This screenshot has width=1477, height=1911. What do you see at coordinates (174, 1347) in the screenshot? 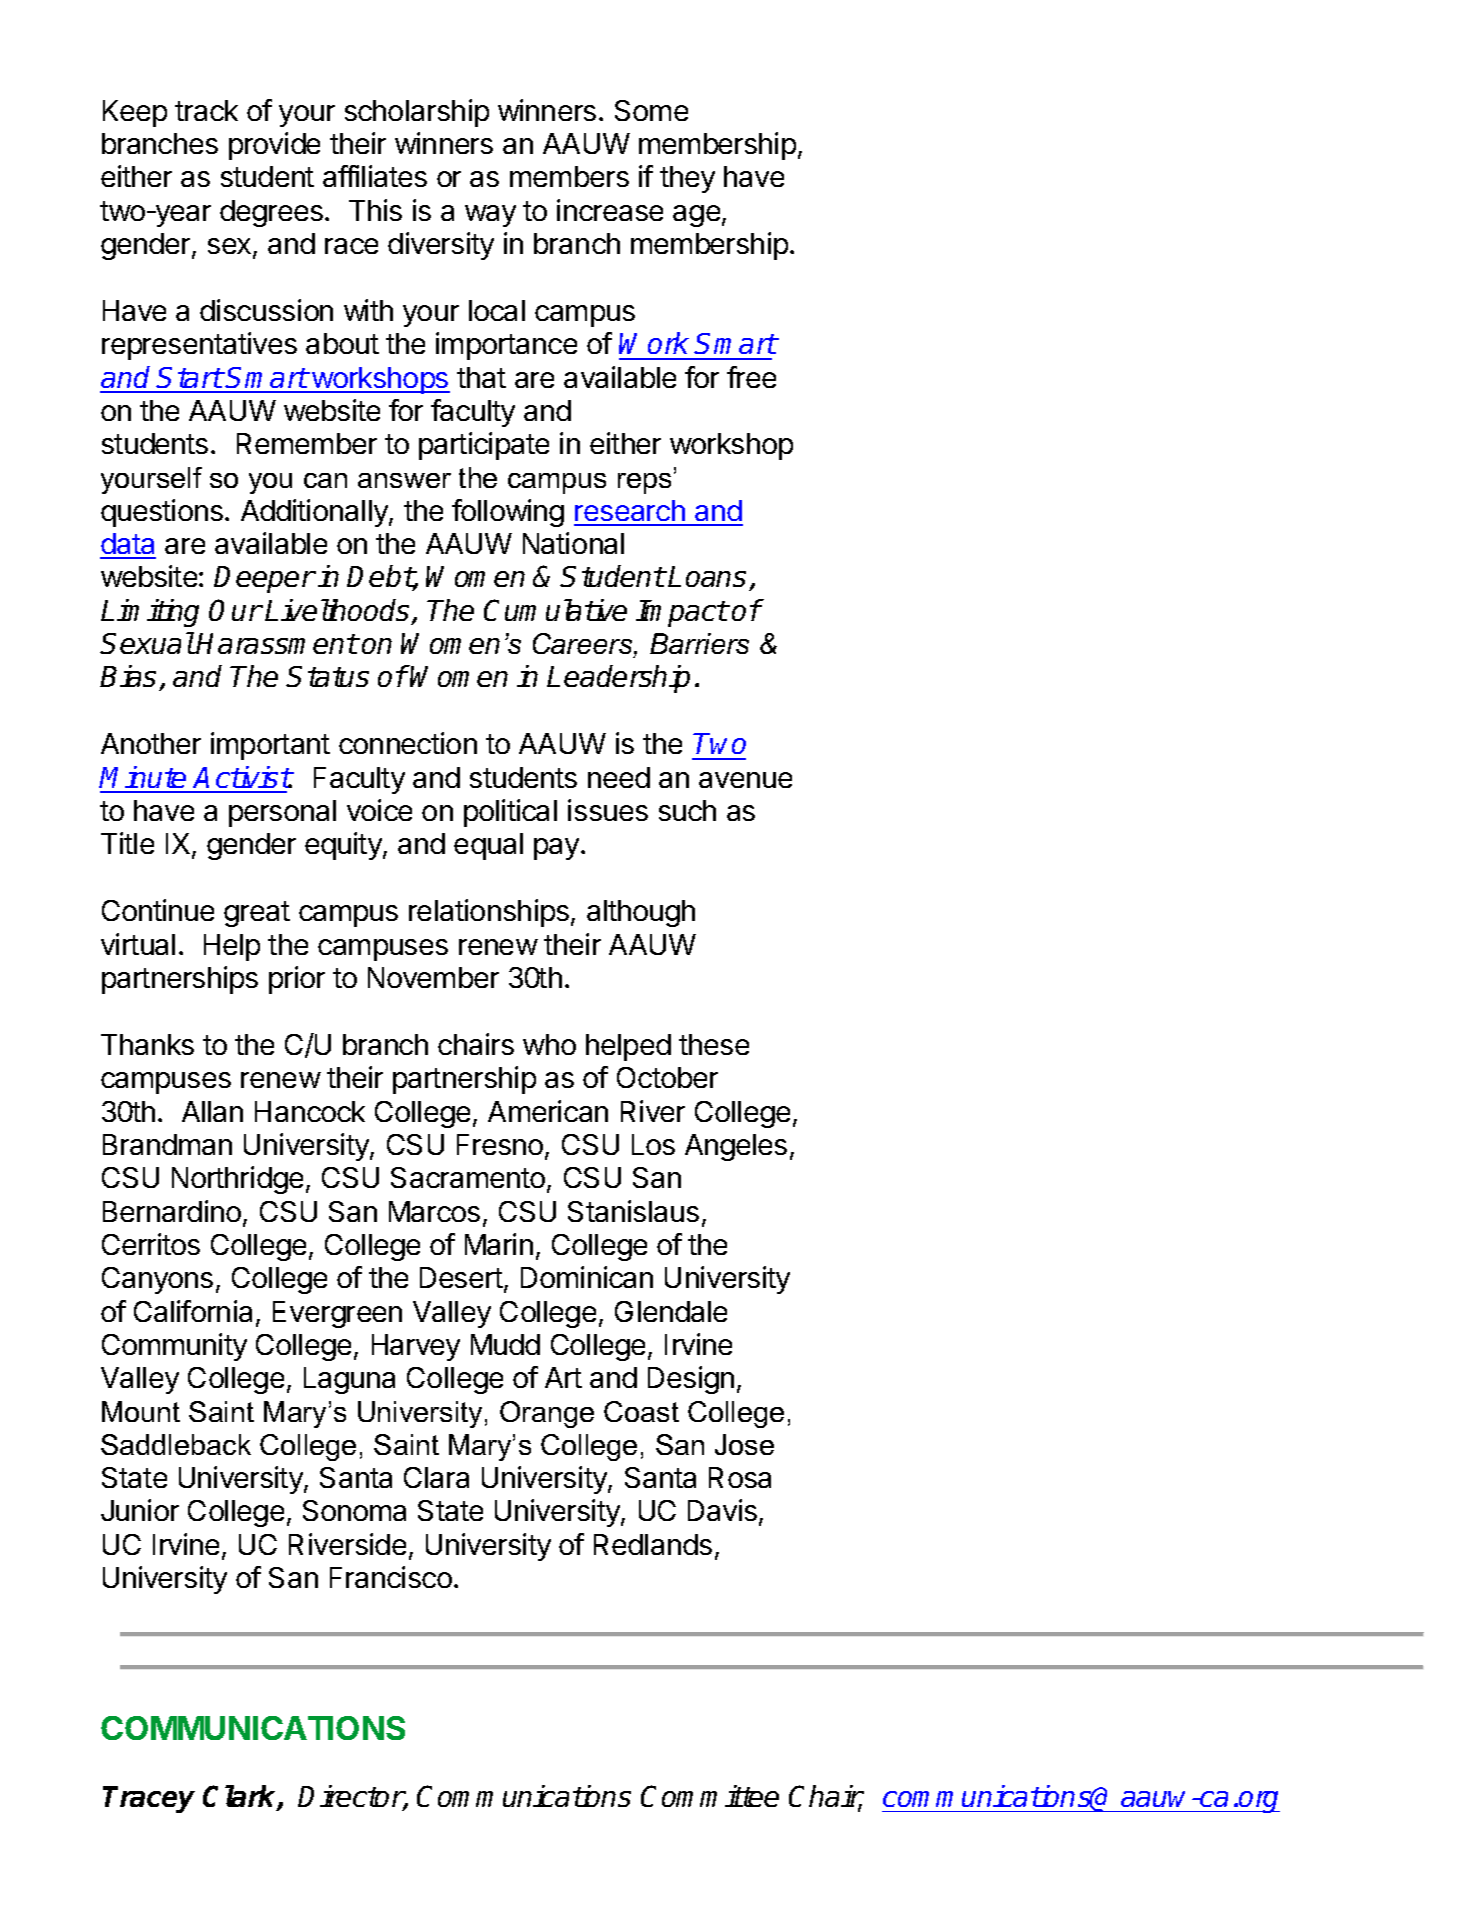
I see `Community` at bounding box center [174, 1347].
